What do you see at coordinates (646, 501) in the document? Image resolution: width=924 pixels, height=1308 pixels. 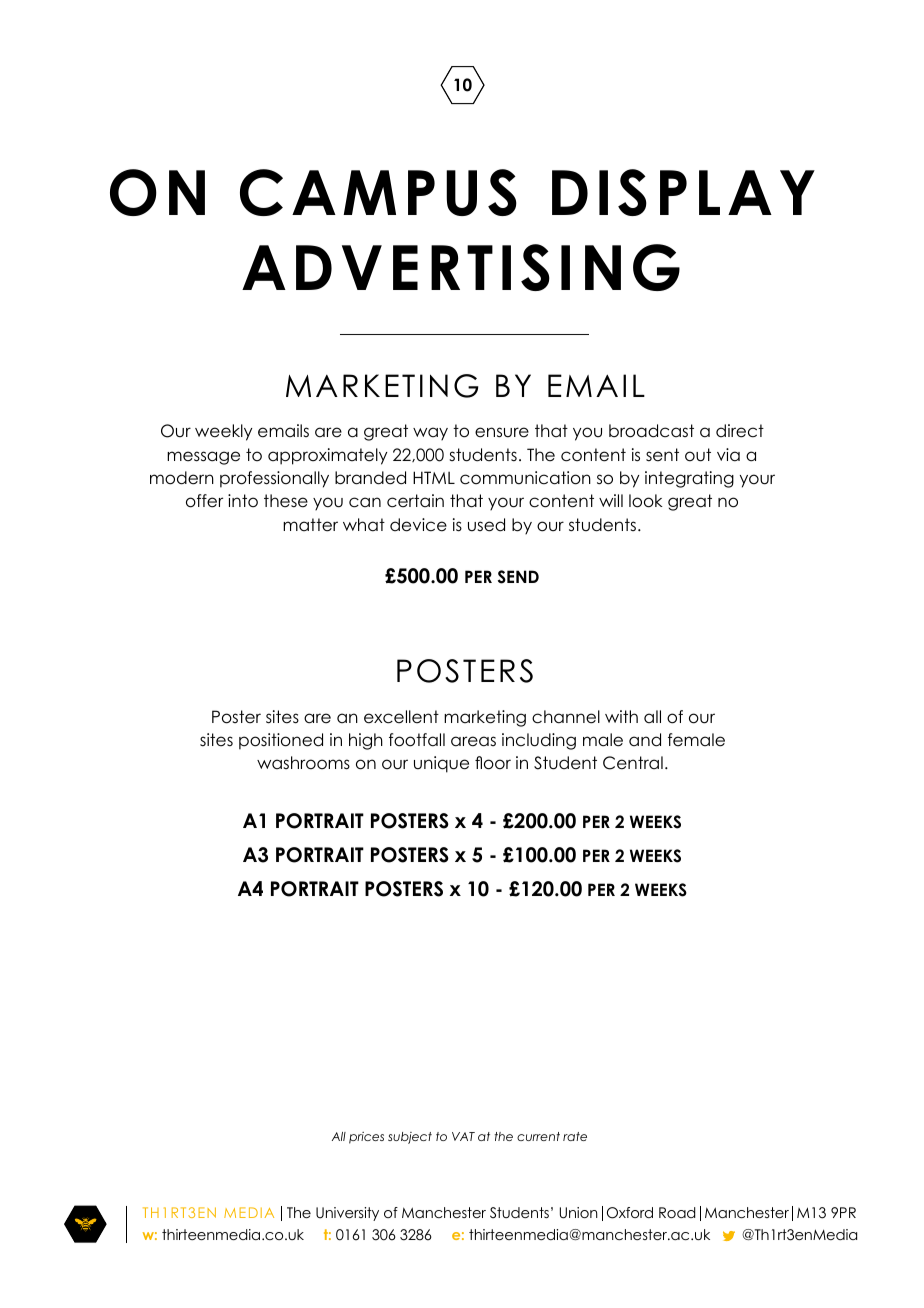 I see `look` at bounding box center [646, 501].
